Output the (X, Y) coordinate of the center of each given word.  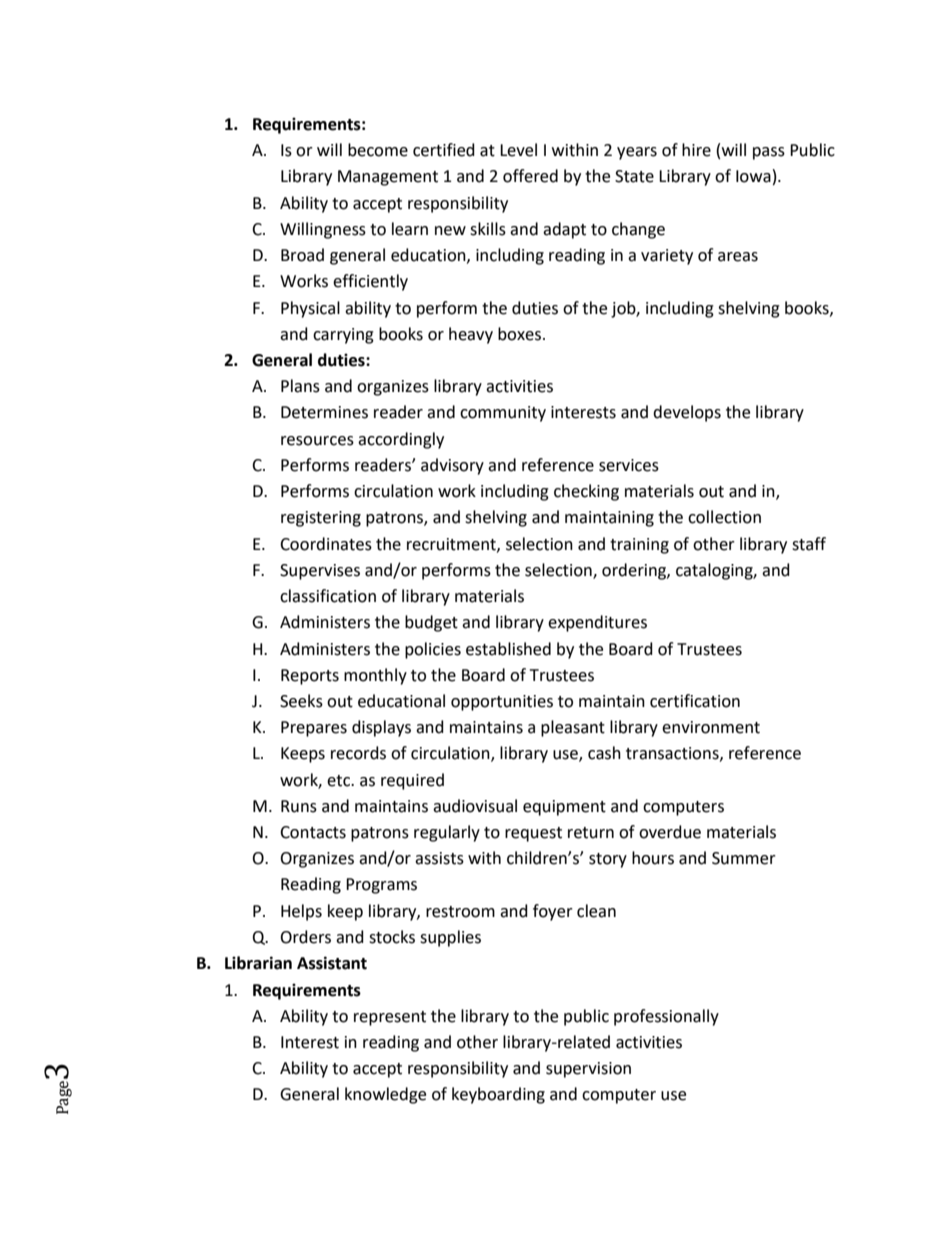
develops (687, 413)
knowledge (385, 1095)
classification (328, 596)
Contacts (313, 832)
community (503, 414)
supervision (588, 1070)
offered (530, 176)
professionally (666, 1017)
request (533, 834)
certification (695, 701)
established (508, 649)
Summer (744, 858)
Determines (324, 412)
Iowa (753, 176)
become (378, 150)
